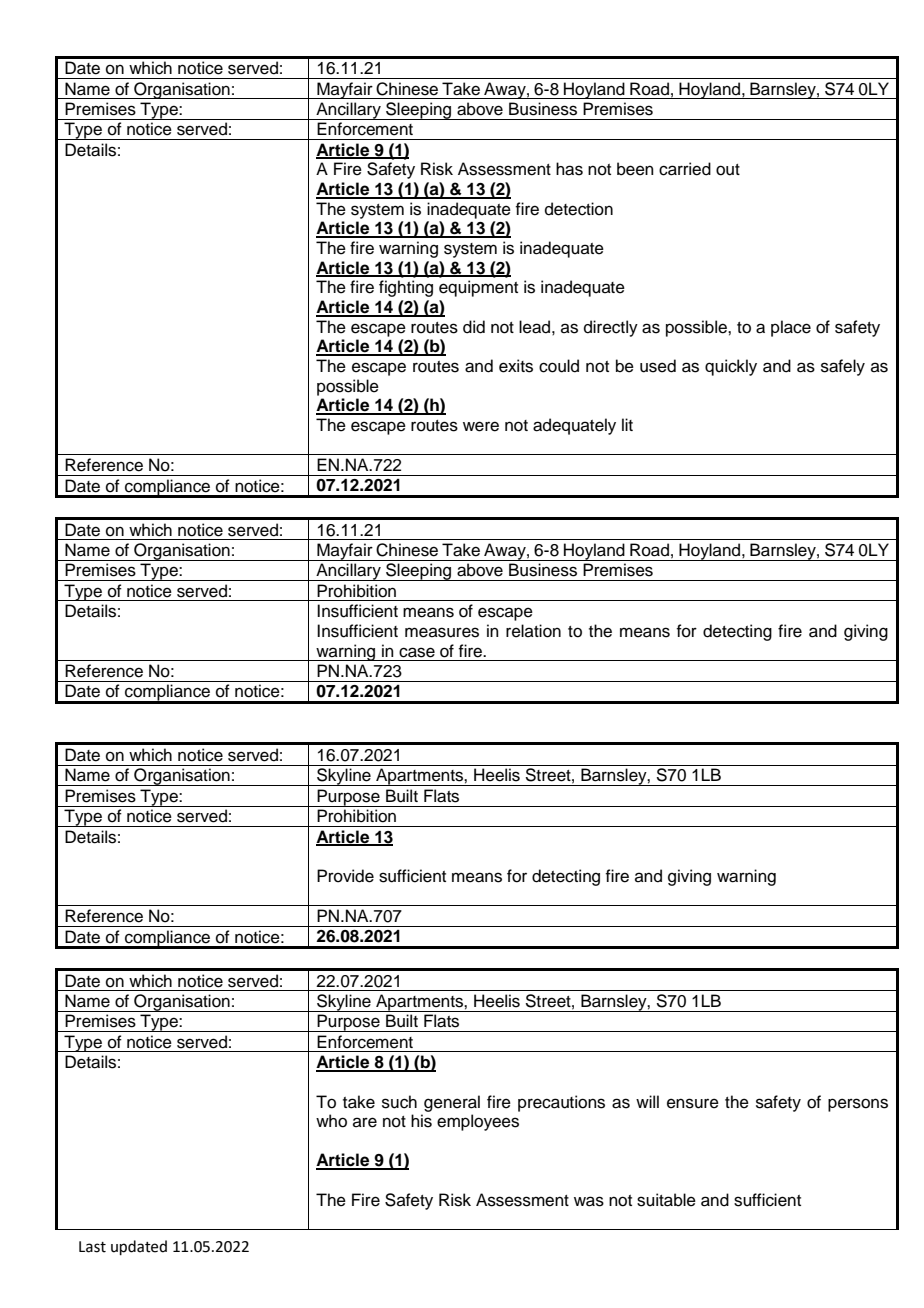 This image has width=924, height=1308. What do you see at coordinates (685, 169) in the image?
I see `carried` at bounding box center [685, 169].
